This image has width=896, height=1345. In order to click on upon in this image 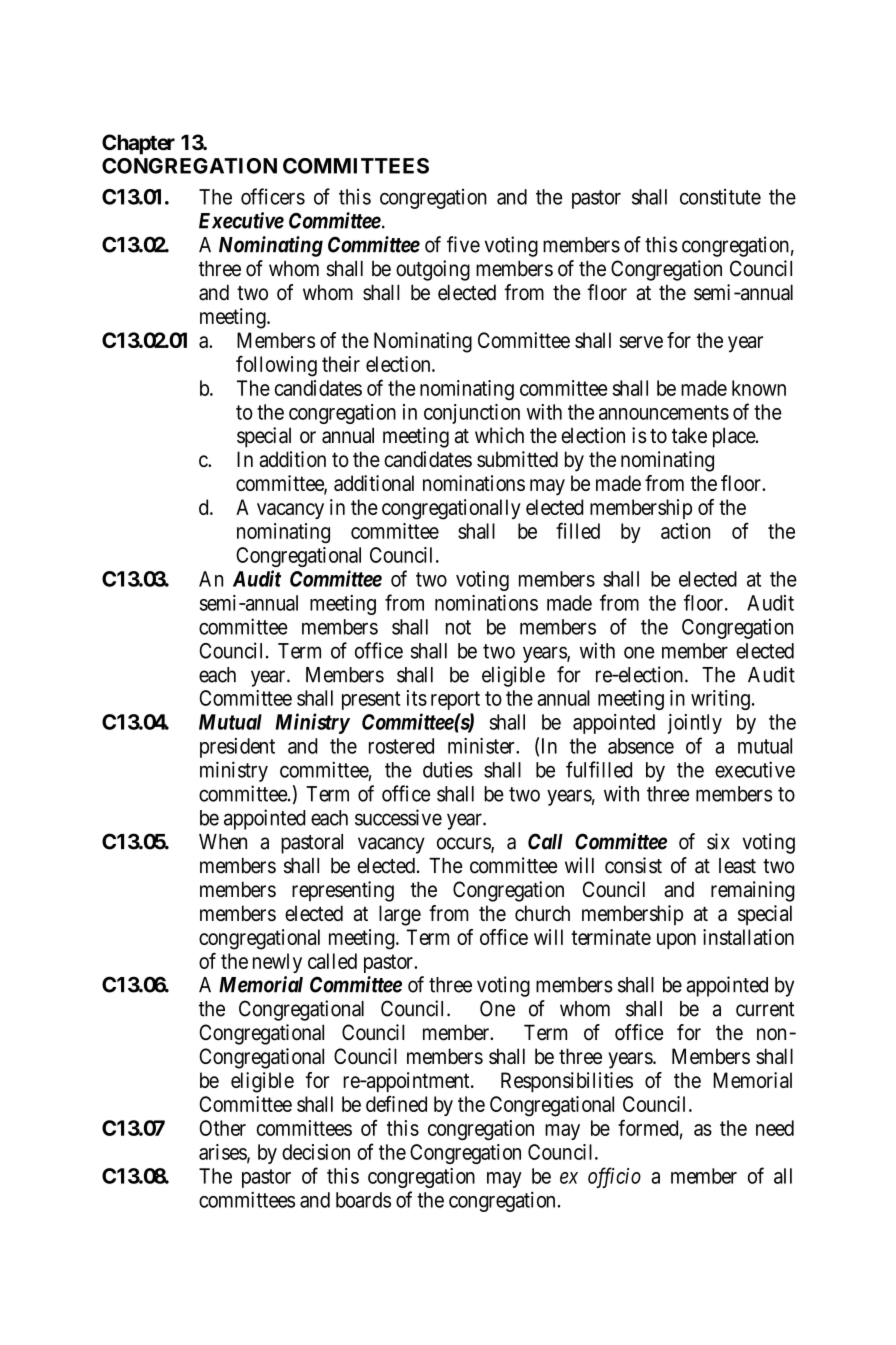, I will do `click(676, 941)`.
